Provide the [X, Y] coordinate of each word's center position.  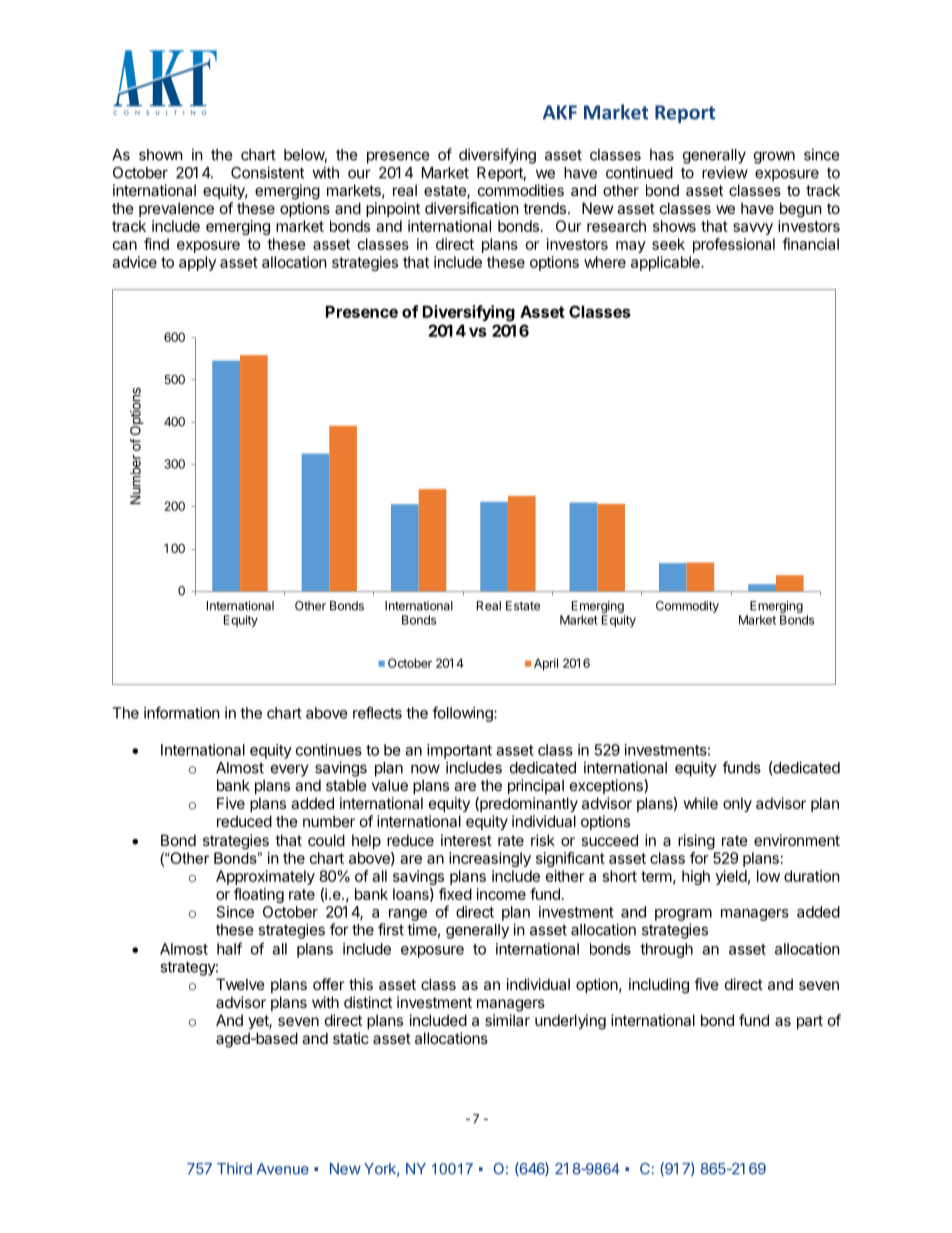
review [725, 172]
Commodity [687, 607]
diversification [472, 208]
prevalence [176, 209]
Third [234, 1169]
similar [507, 1020]
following [463, 714]
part [810, 1022]
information [182, 712]
